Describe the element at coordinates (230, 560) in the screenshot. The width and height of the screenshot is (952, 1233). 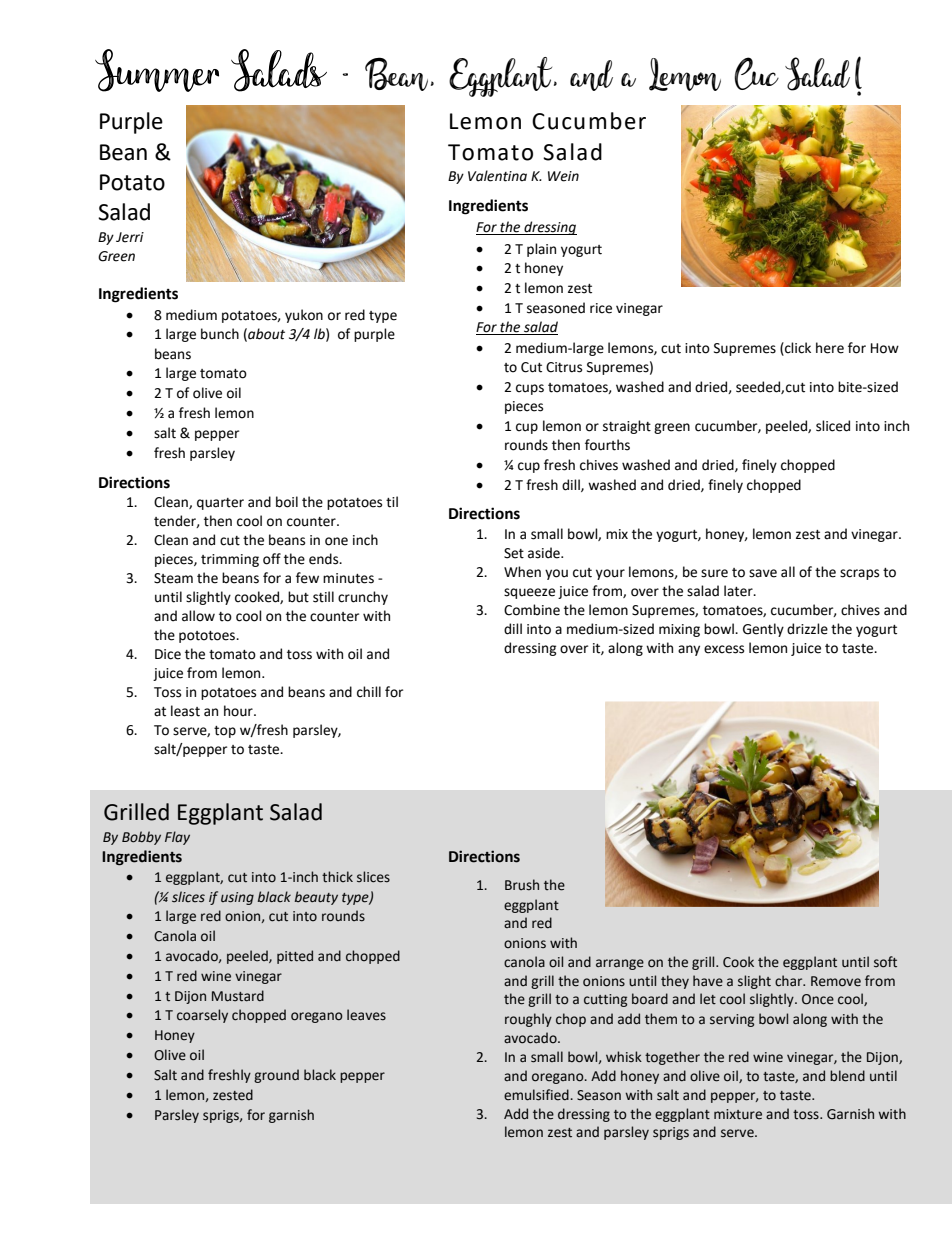
I see `trimming` at that location.
